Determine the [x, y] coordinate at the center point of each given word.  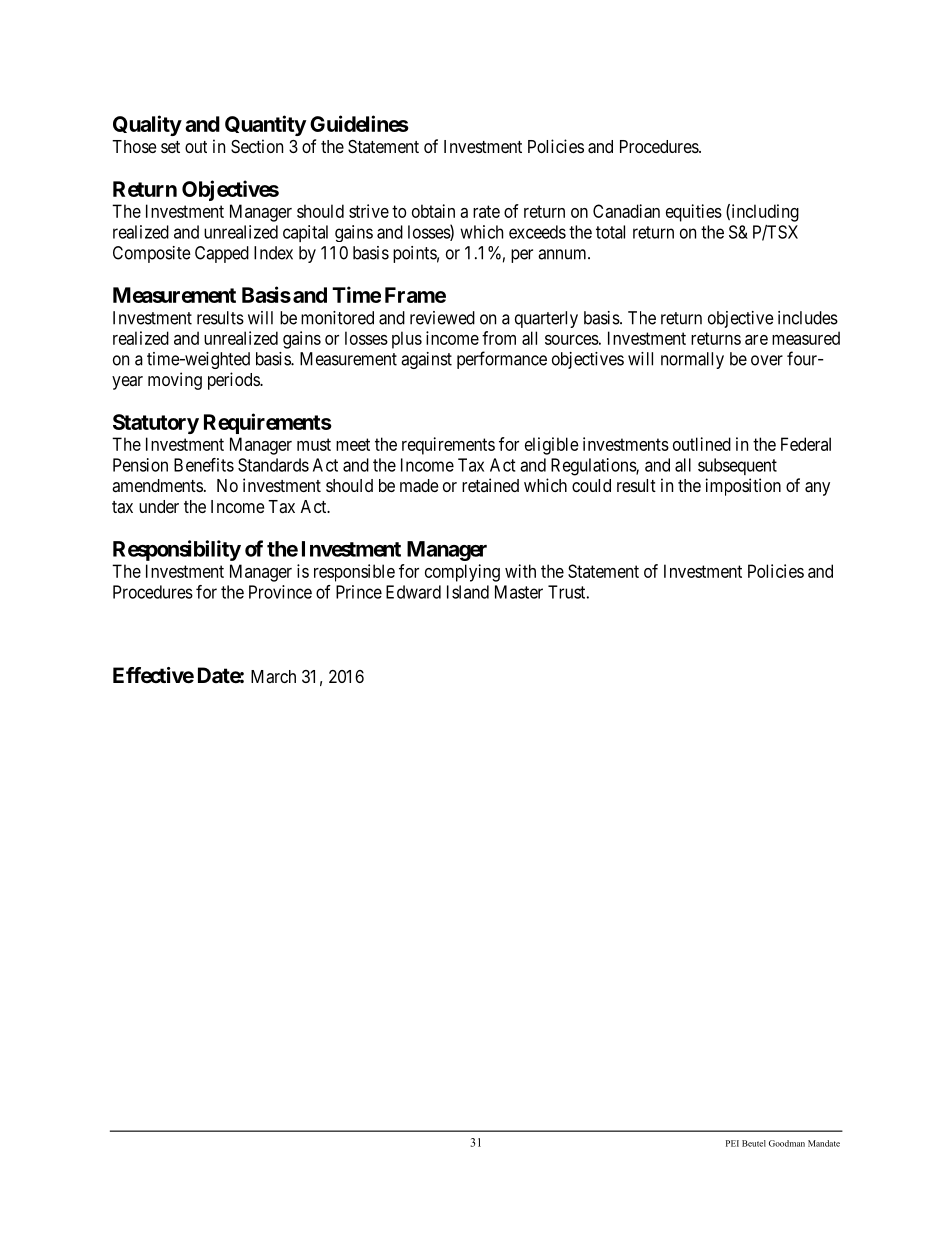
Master [519, 592]
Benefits [204, 465]
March [273, 676]
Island [468, 592]
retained [490, 485]
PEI [732, 1143]
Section [257, 146]
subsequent [737, 466]
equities [694, 213]
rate [486, 211]
